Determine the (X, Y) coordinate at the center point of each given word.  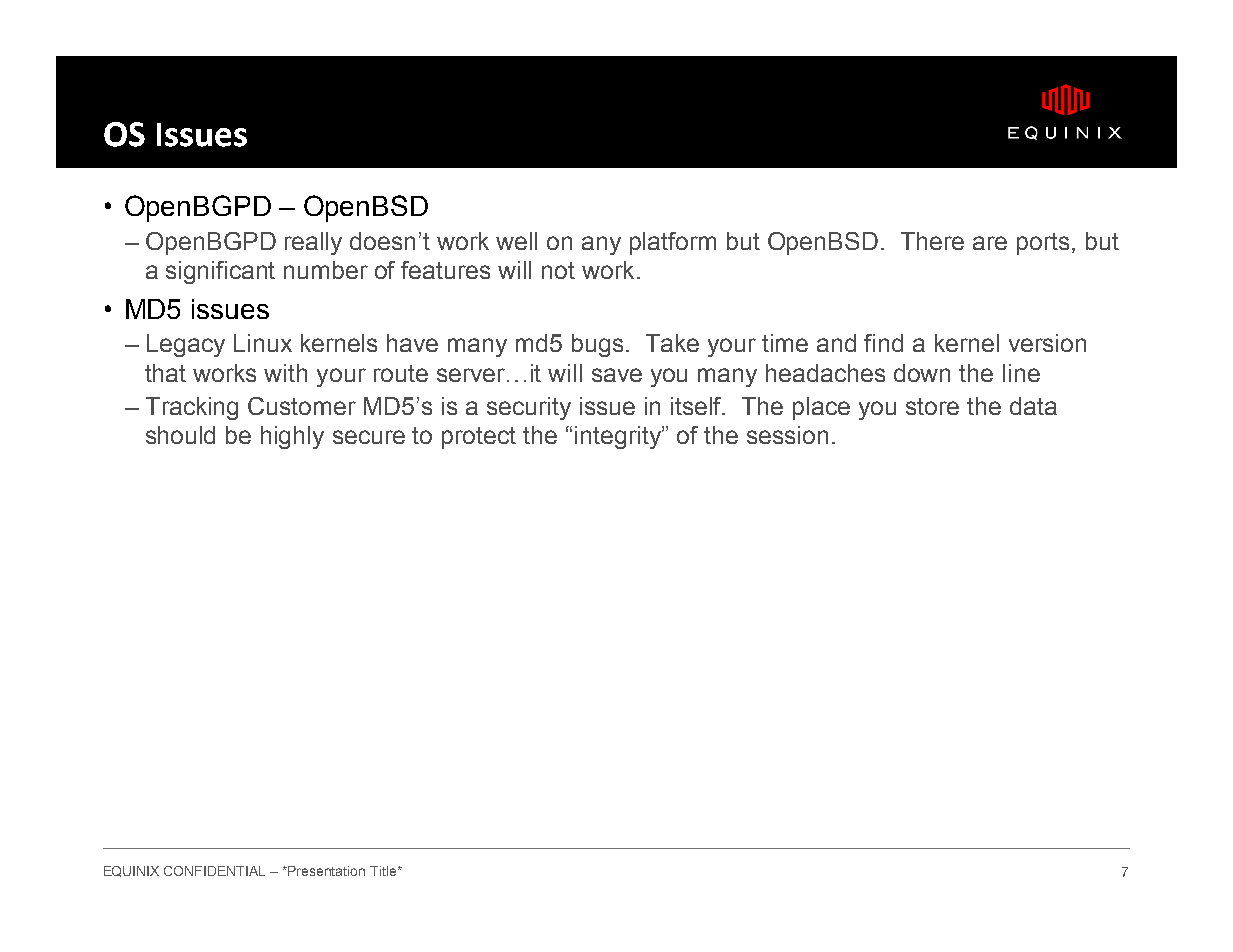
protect (479, 438)
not (558, 270)
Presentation (326, 871)
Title (384, 871)
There (932, 241)
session (787, 435)
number (326, 270)
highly (292, 437)
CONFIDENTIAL (214, 871)
